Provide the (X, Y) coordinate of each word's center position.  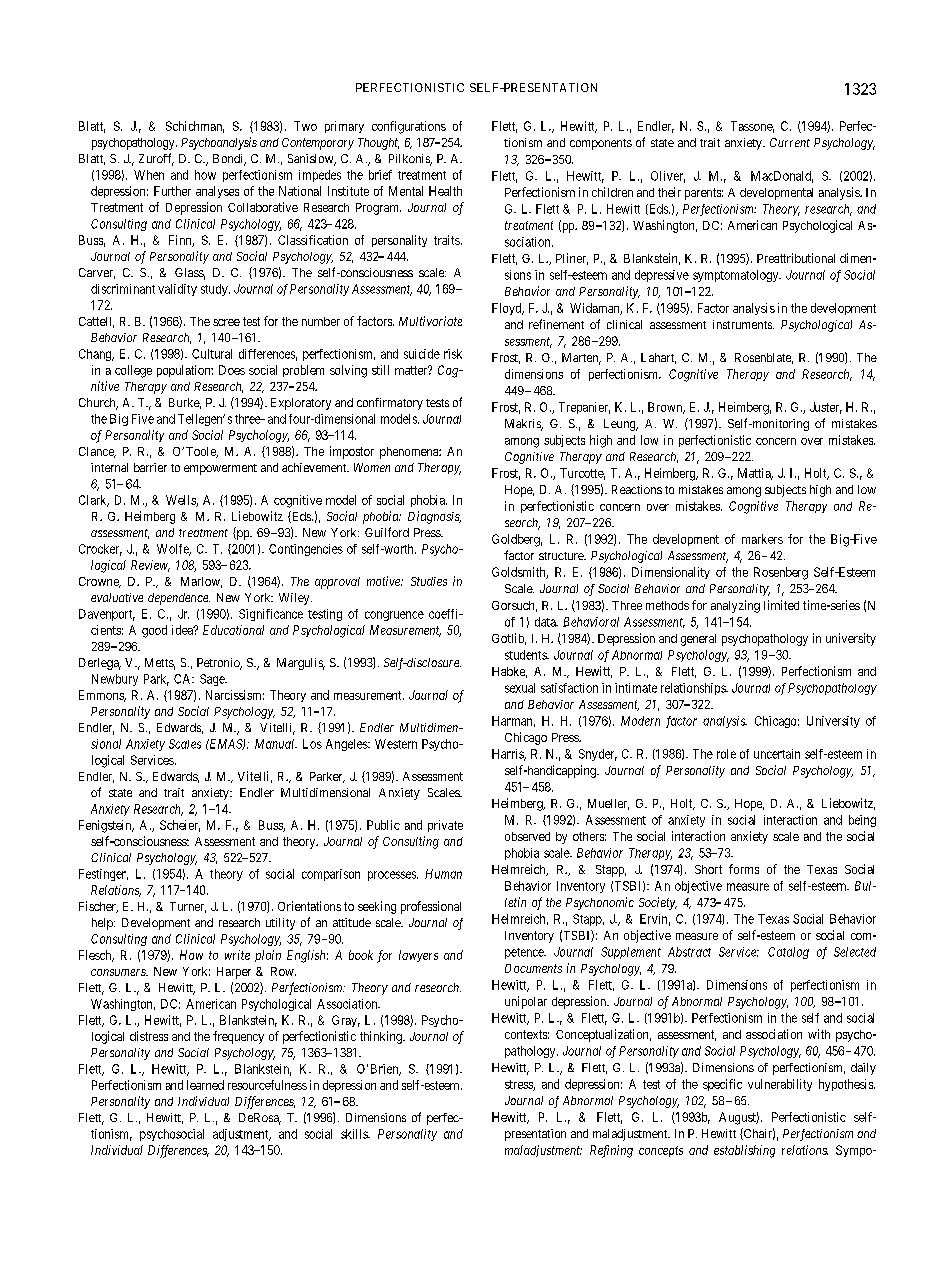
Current (790, 142)
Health (445, 191)
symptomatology (737, 276)
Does (232, 370)
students (526, 655)
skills (355, 1134)
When (149, 175)
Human (443, 874)
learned (205, 1085)
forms (744, 869)
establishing (744, 1151)
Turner (188, 907)
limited (781, 605)
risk (453, 354)
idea (183, 630)
